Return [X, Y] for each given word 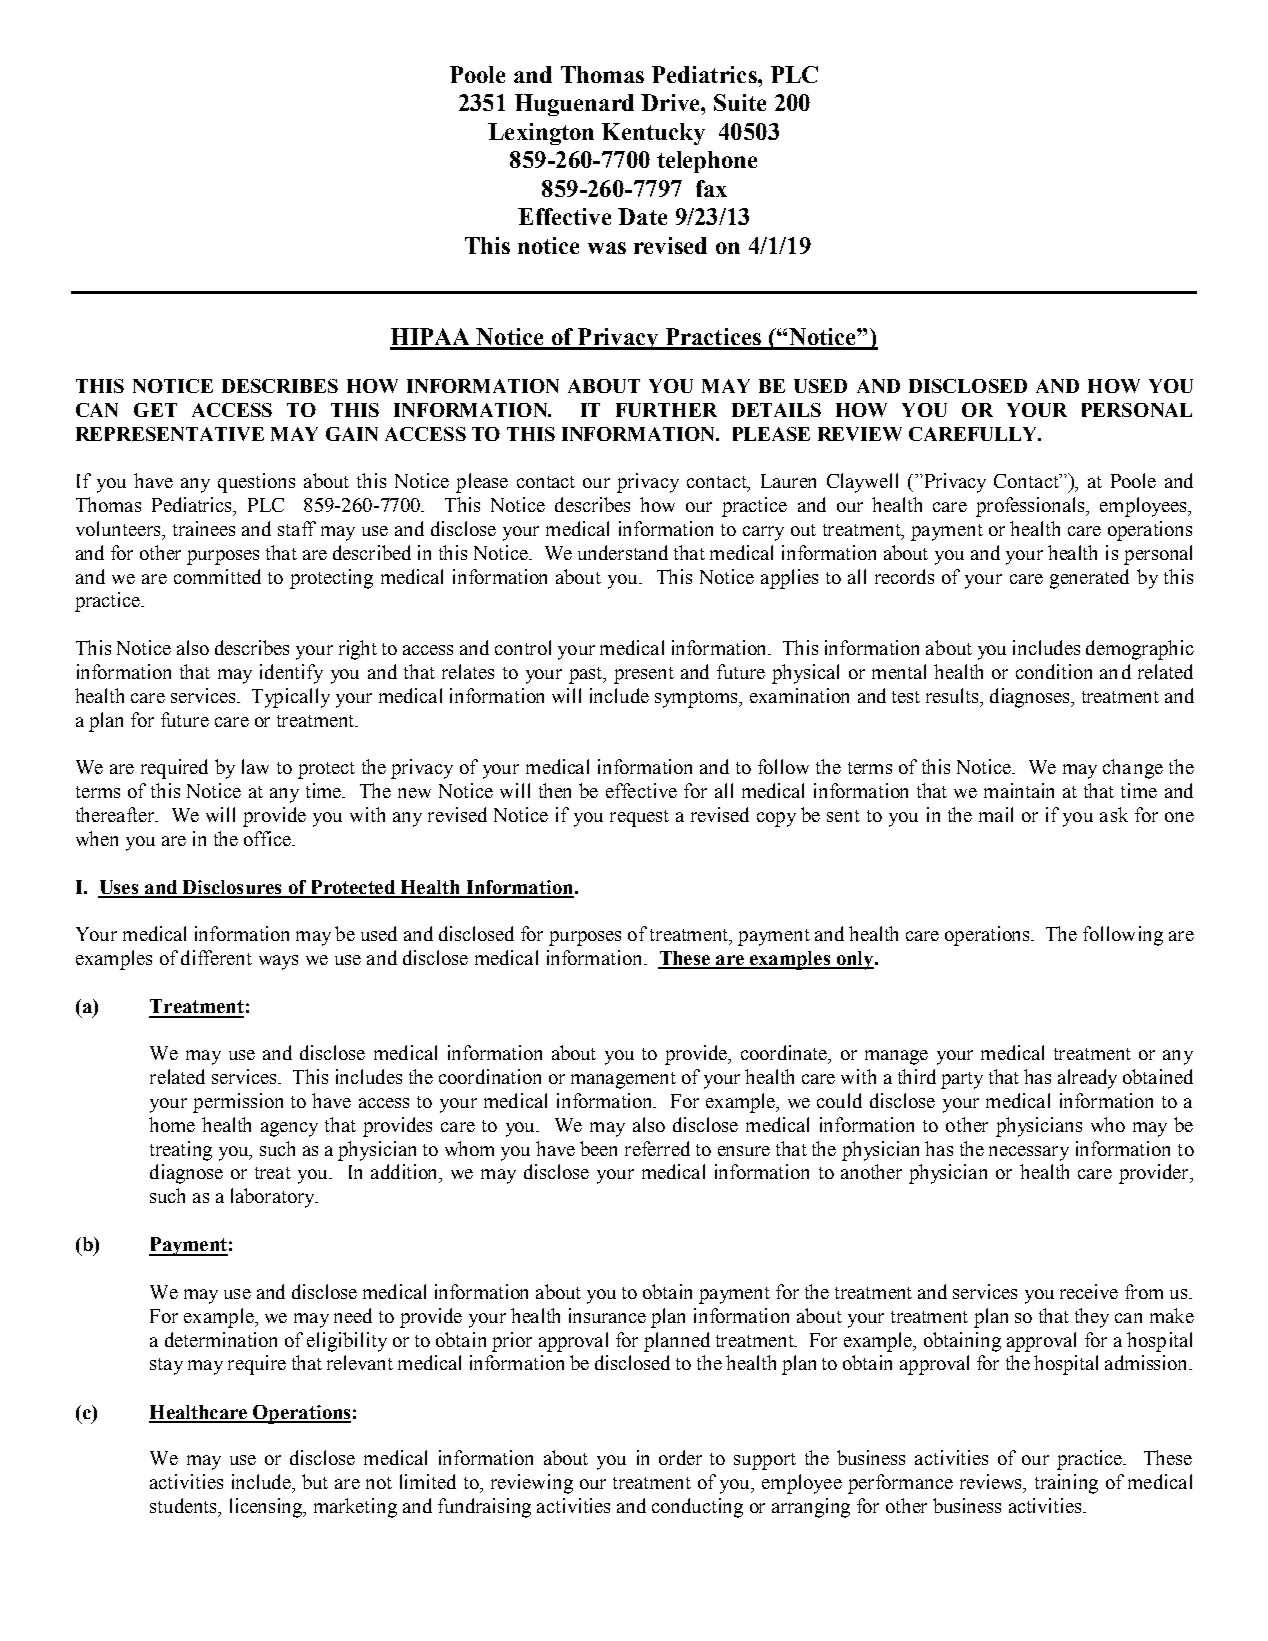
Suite [740, 102]
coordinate [785, 1054]
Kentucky [653, 134]
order [680, 1457]
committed [217, 576]
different [216, 957]
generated [1089, 579]
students [184, 1505]
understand [623, 552]
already [1087, 1079]
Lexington [541, 134]
